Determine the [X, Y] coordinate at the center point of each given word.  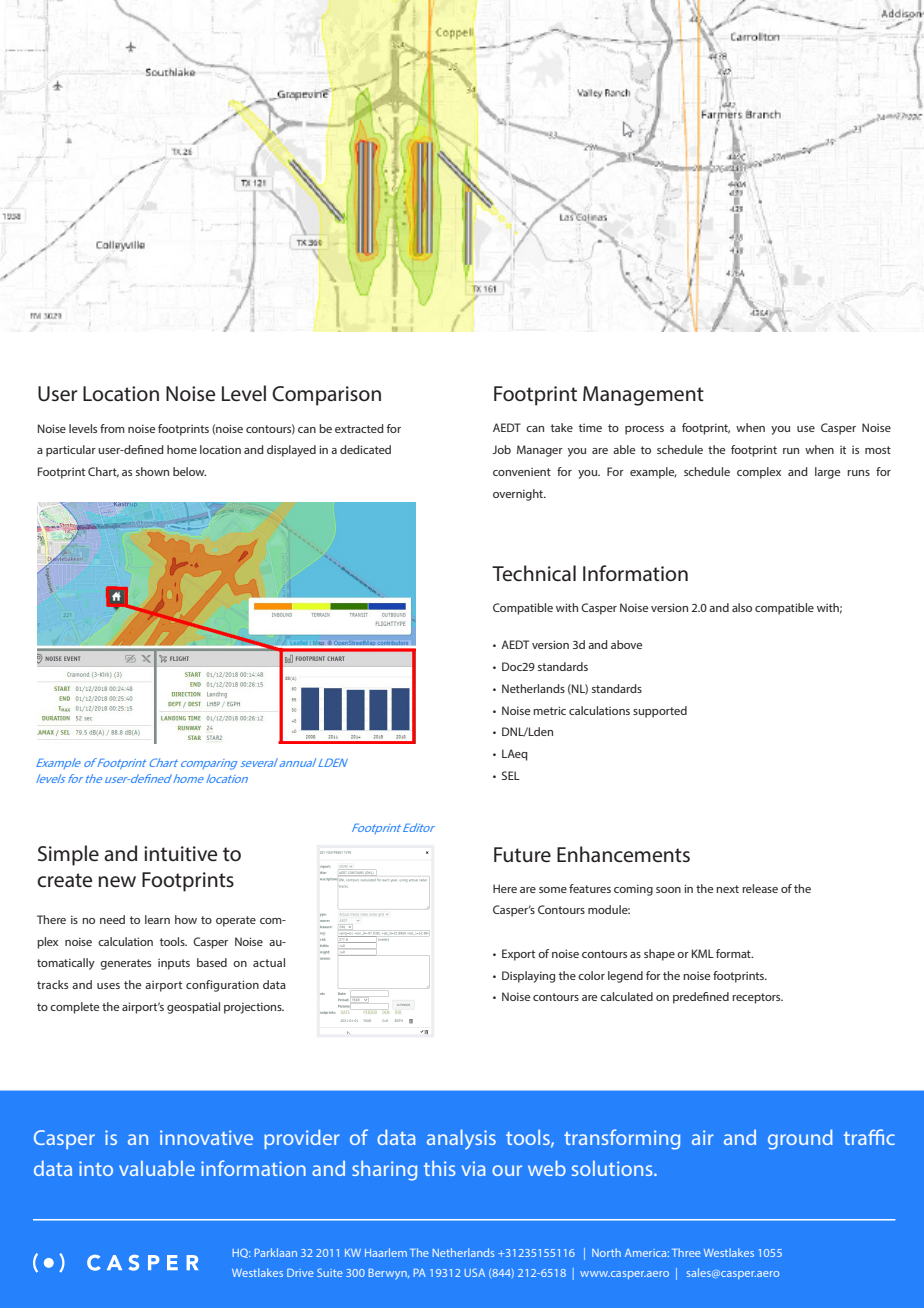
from [112, 428]
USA [474, 1272]
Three [686, 1252]
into [96, 1168]
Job [501, 449]
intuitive [180, 854]
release [760, 888]
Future [522, 855]
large [827, 473]
